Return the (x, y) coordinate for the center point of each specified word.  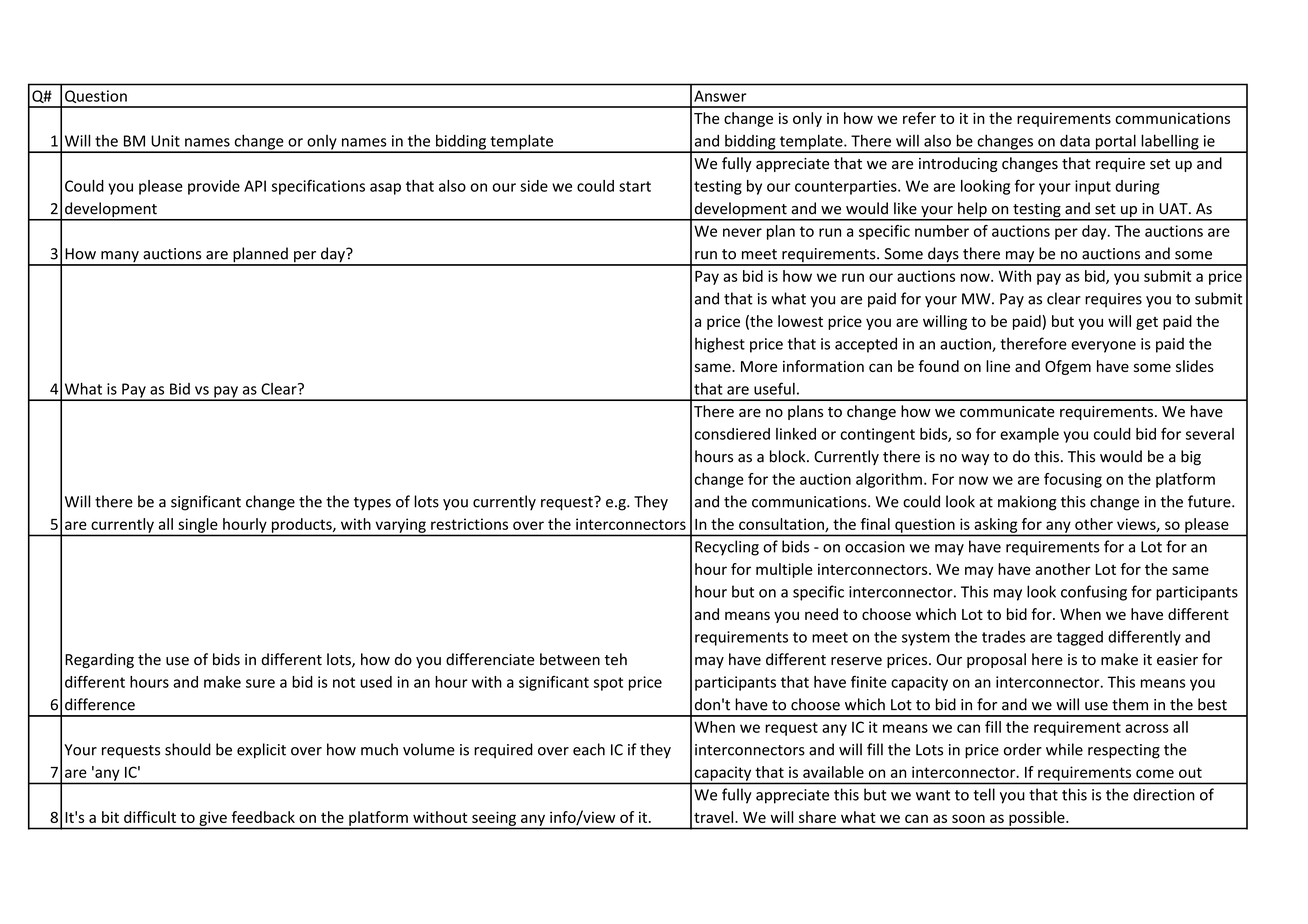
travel (715, 817)
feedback (263, 817)
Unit (165, 141)
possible (1038, 818)
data (1075, 140)
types (372, 504)
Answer (720, 96)
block (789, 456)
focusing (1073, 480)
